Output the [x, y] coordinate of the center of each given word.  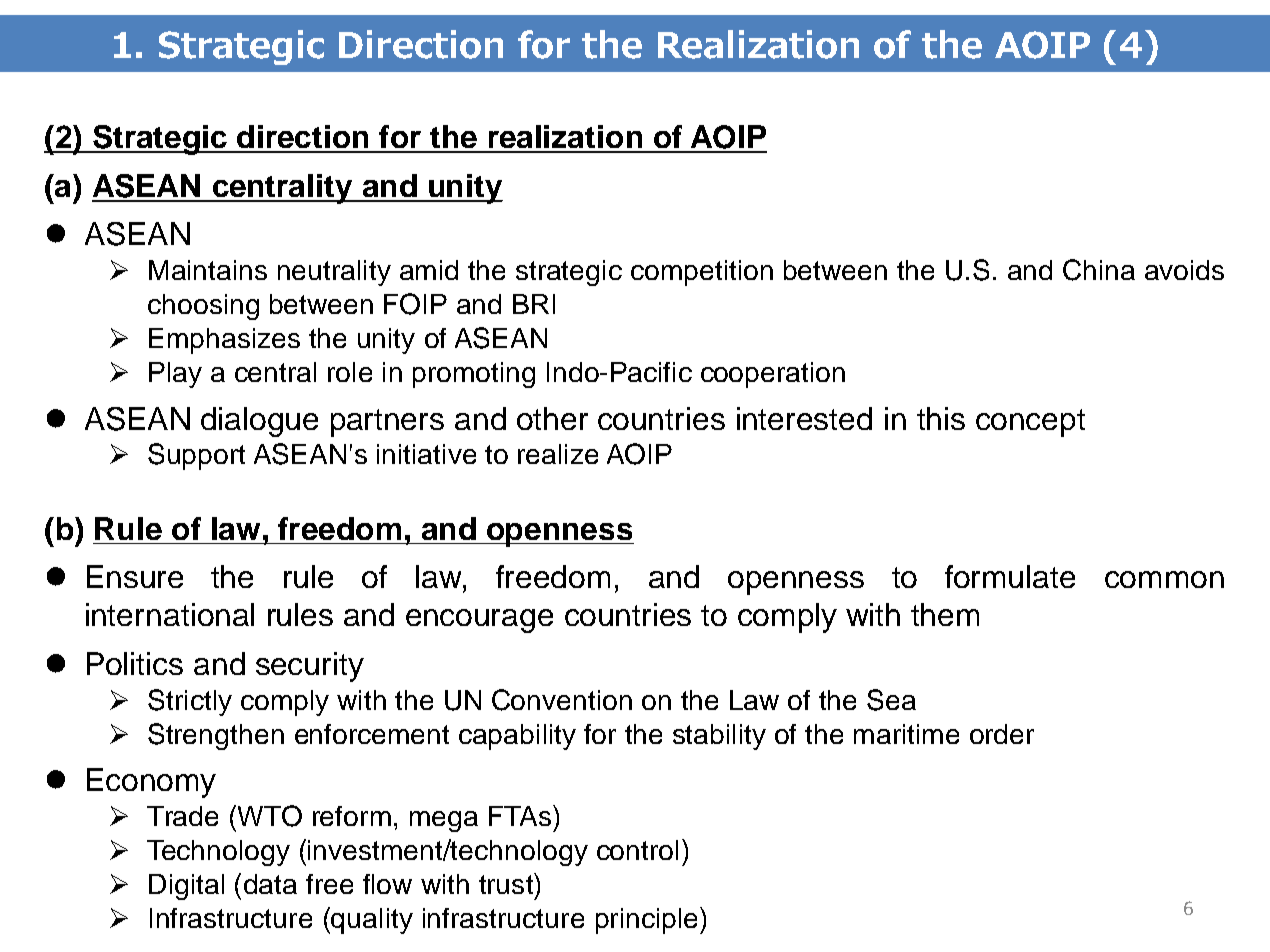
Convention [562, 700]
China [1099, 270]
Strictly [190, 702]
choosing [203, 307]
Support [196, 456]
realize [558, 454]
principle [646, 921]
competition [702, 273]
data [270, 884]
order [1002, 734]
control [637, 850]
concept [1030, 423]
